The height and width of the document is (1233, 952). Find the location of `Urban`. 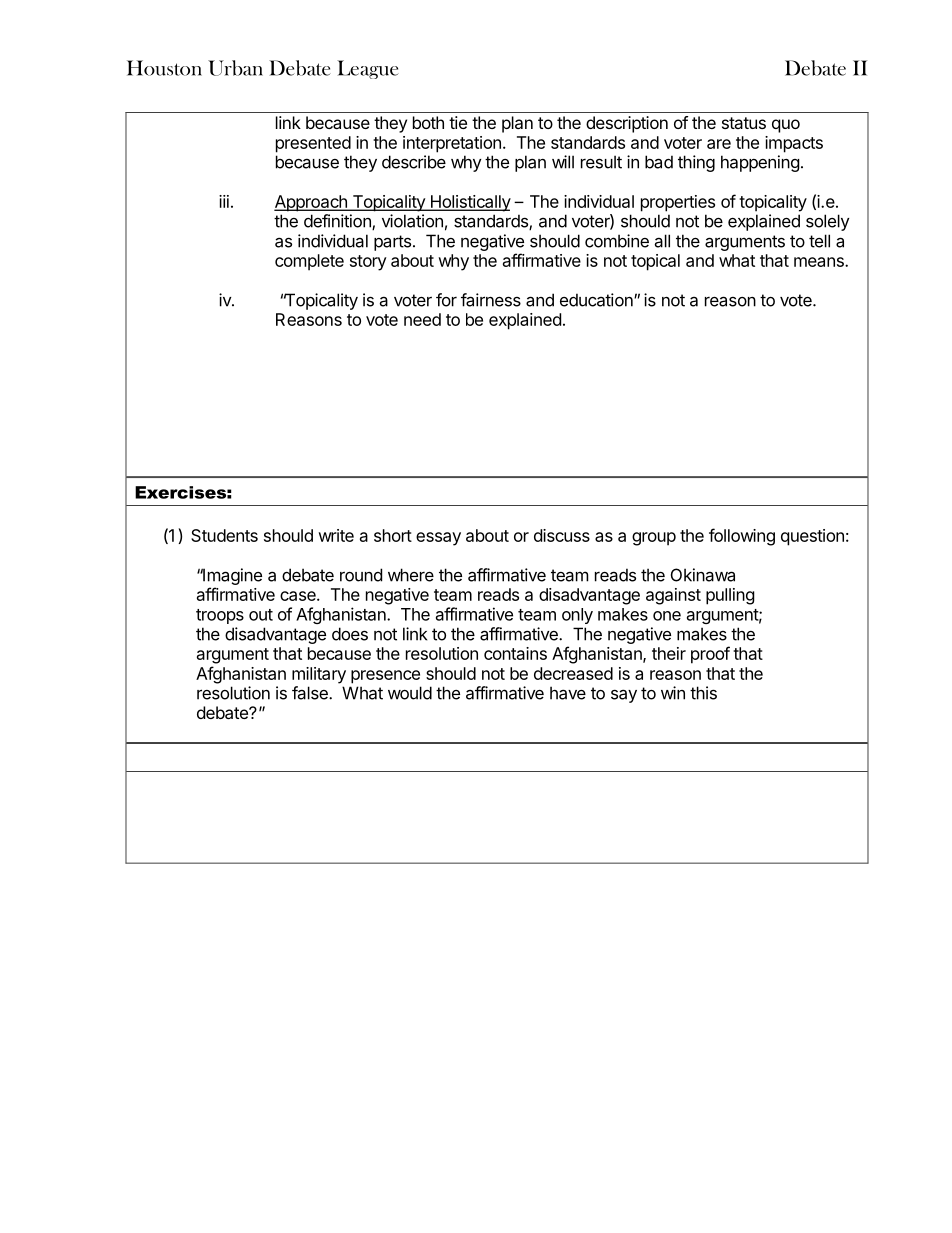

Urban is located at coordinates (235, 68).
